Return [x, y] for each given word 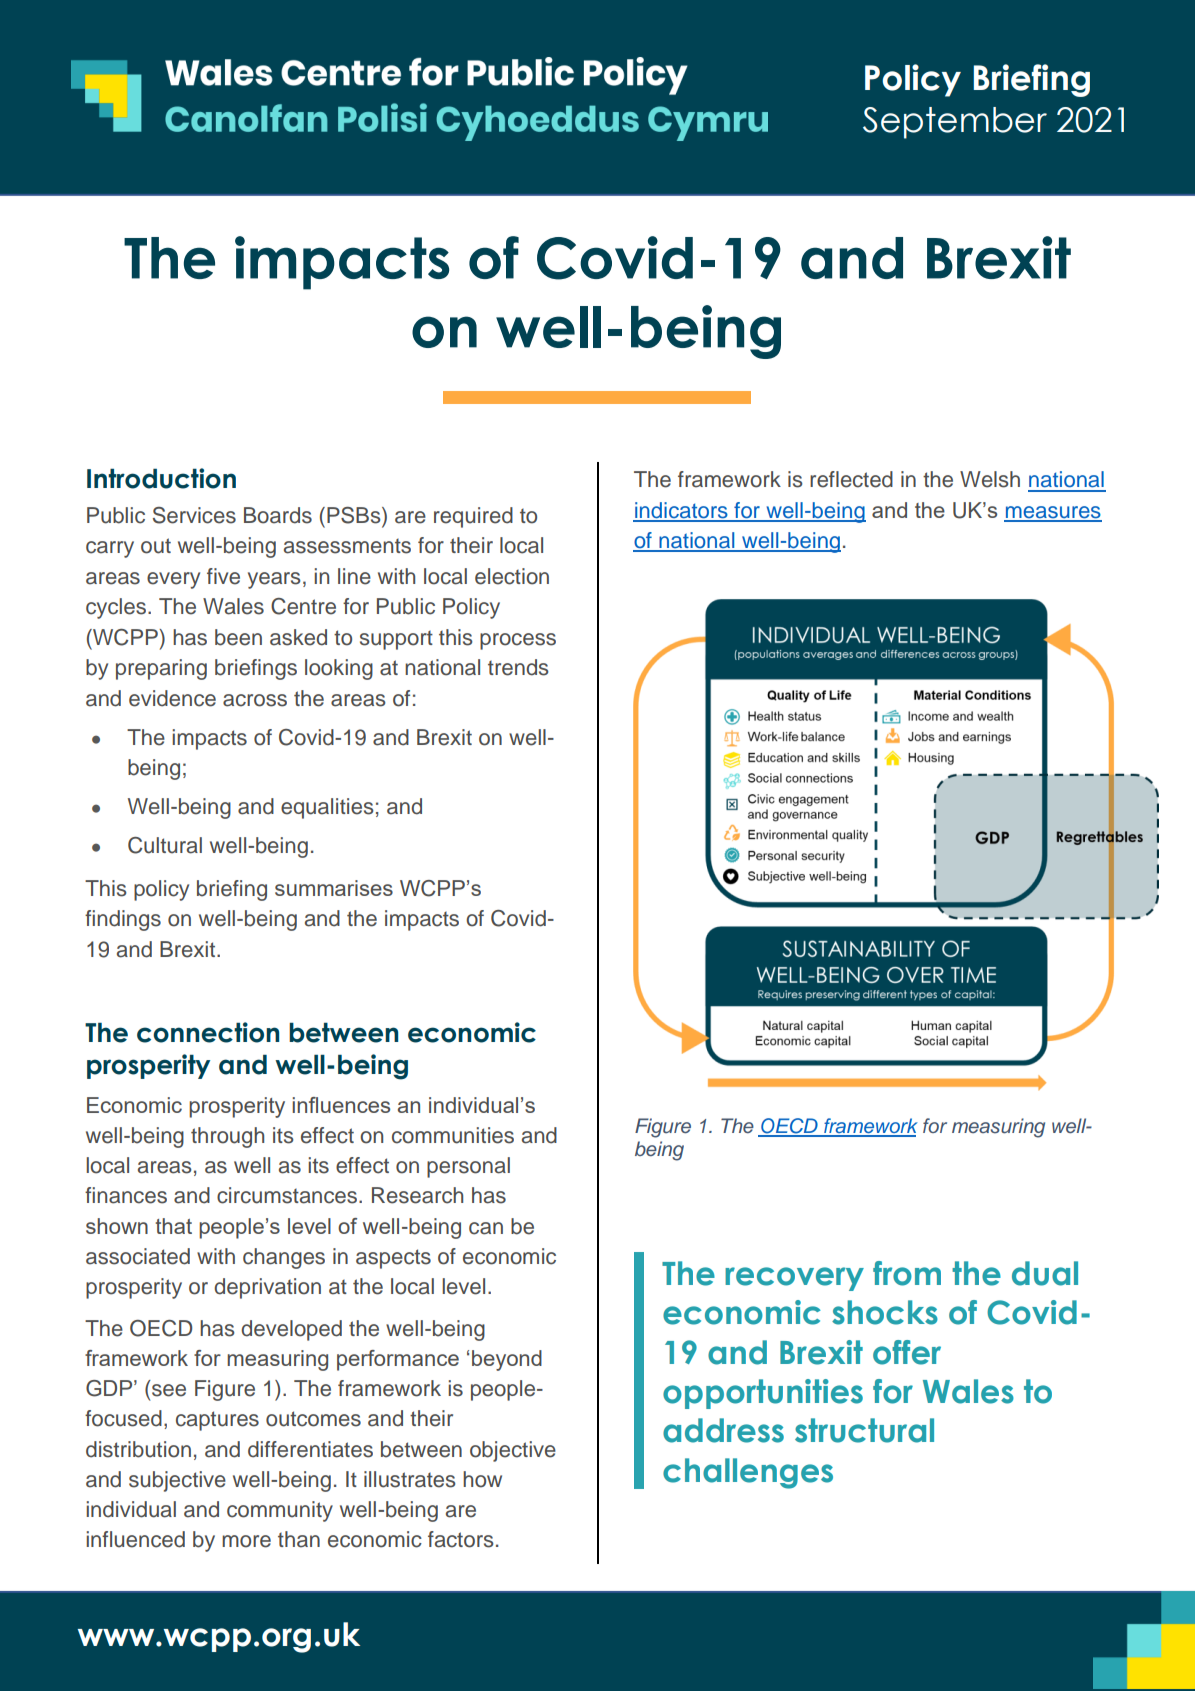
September [955, 123]
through [227, 1137]
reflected [851, 479]
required [473, 517]
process [518, 641]
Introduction [161, 478]
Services [194, 515]
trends [518, 667]
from [907, 1273]
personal [468, 1167]
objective [513, 1451]
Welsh [990, 479]
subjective [177, 1481]
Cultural [165, 845]
